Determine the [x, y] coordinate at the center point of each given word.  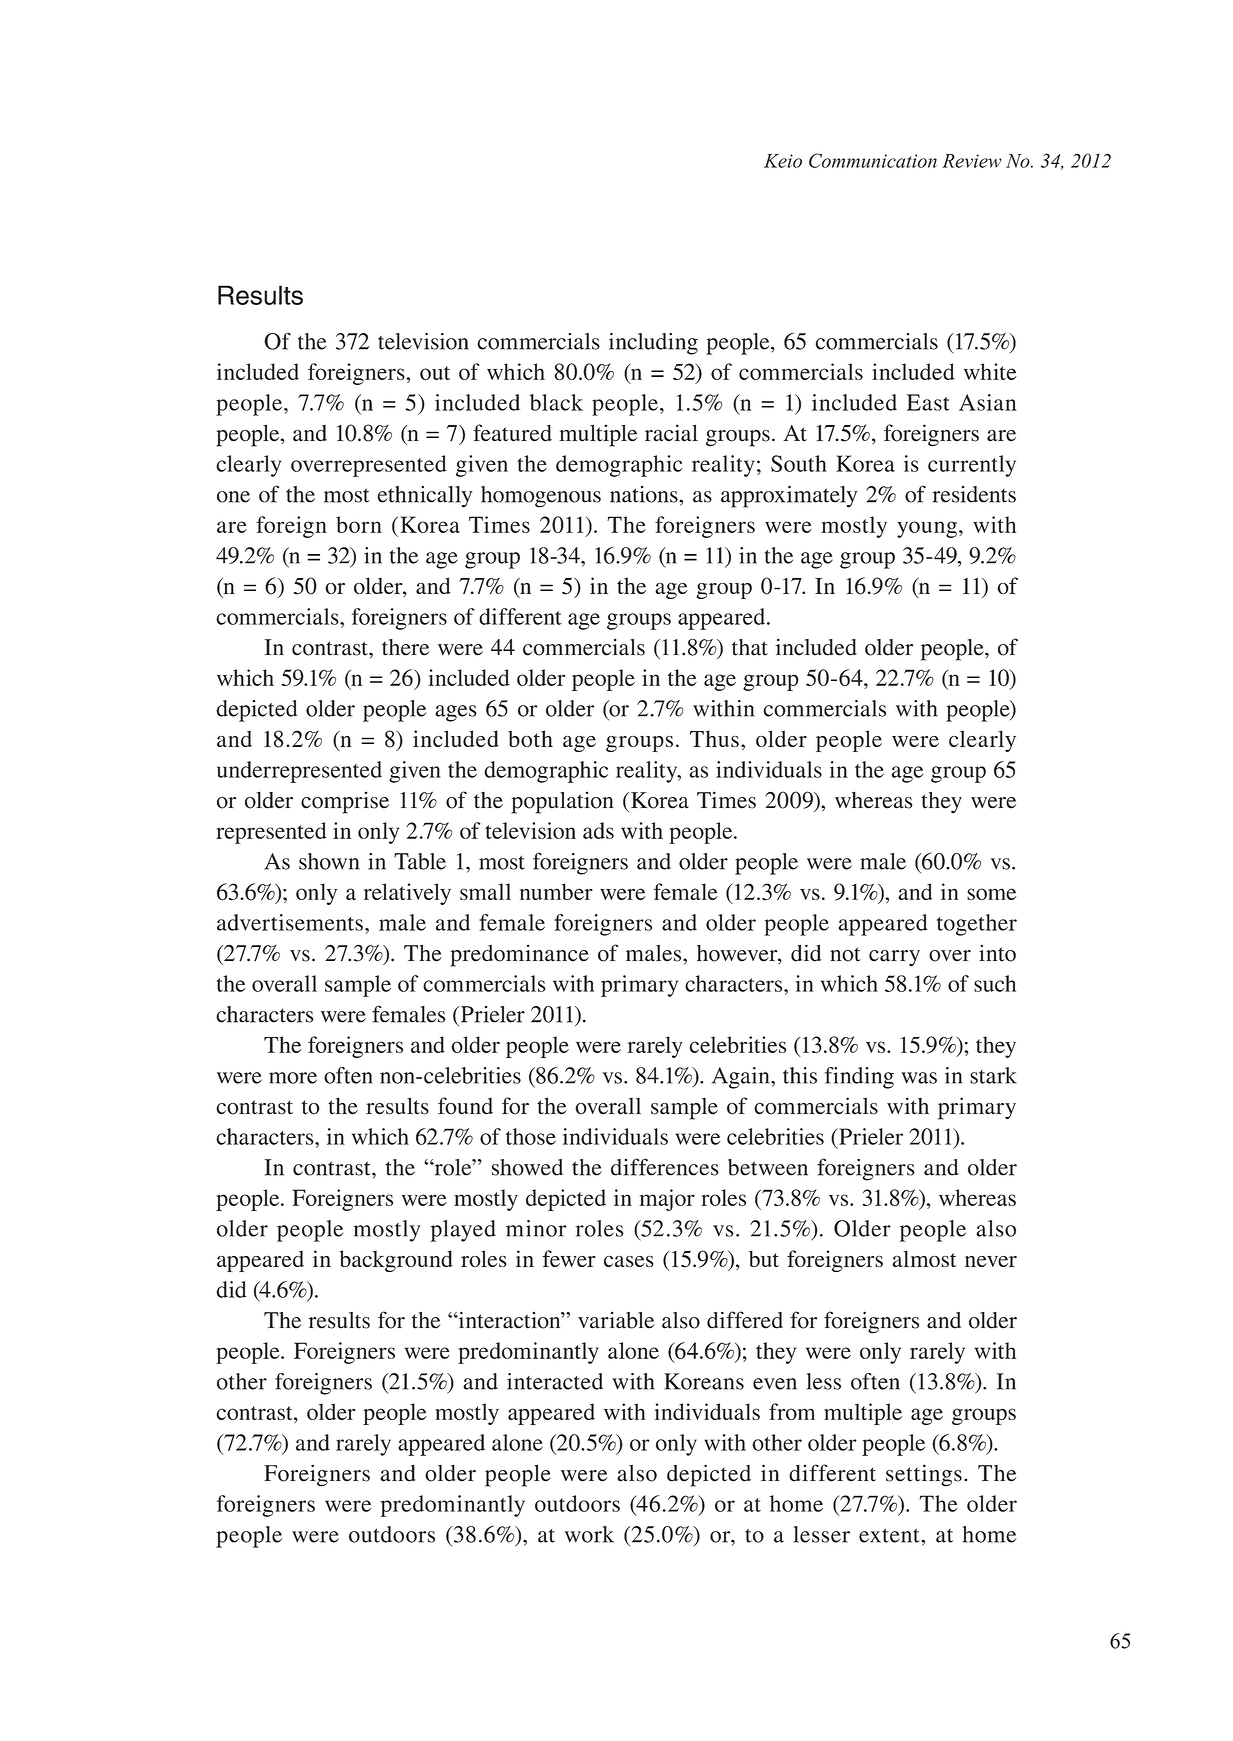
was [919, 1078]
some [991, 894]
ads [598, 830]
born [359, 524]
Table [420, 861]
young [927, 529]
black [556, 402]
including [653, 344]
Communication [873, 160]
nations [645, 494]
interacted [555, 1381]
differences [665, 1167]
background [396, 1261]
